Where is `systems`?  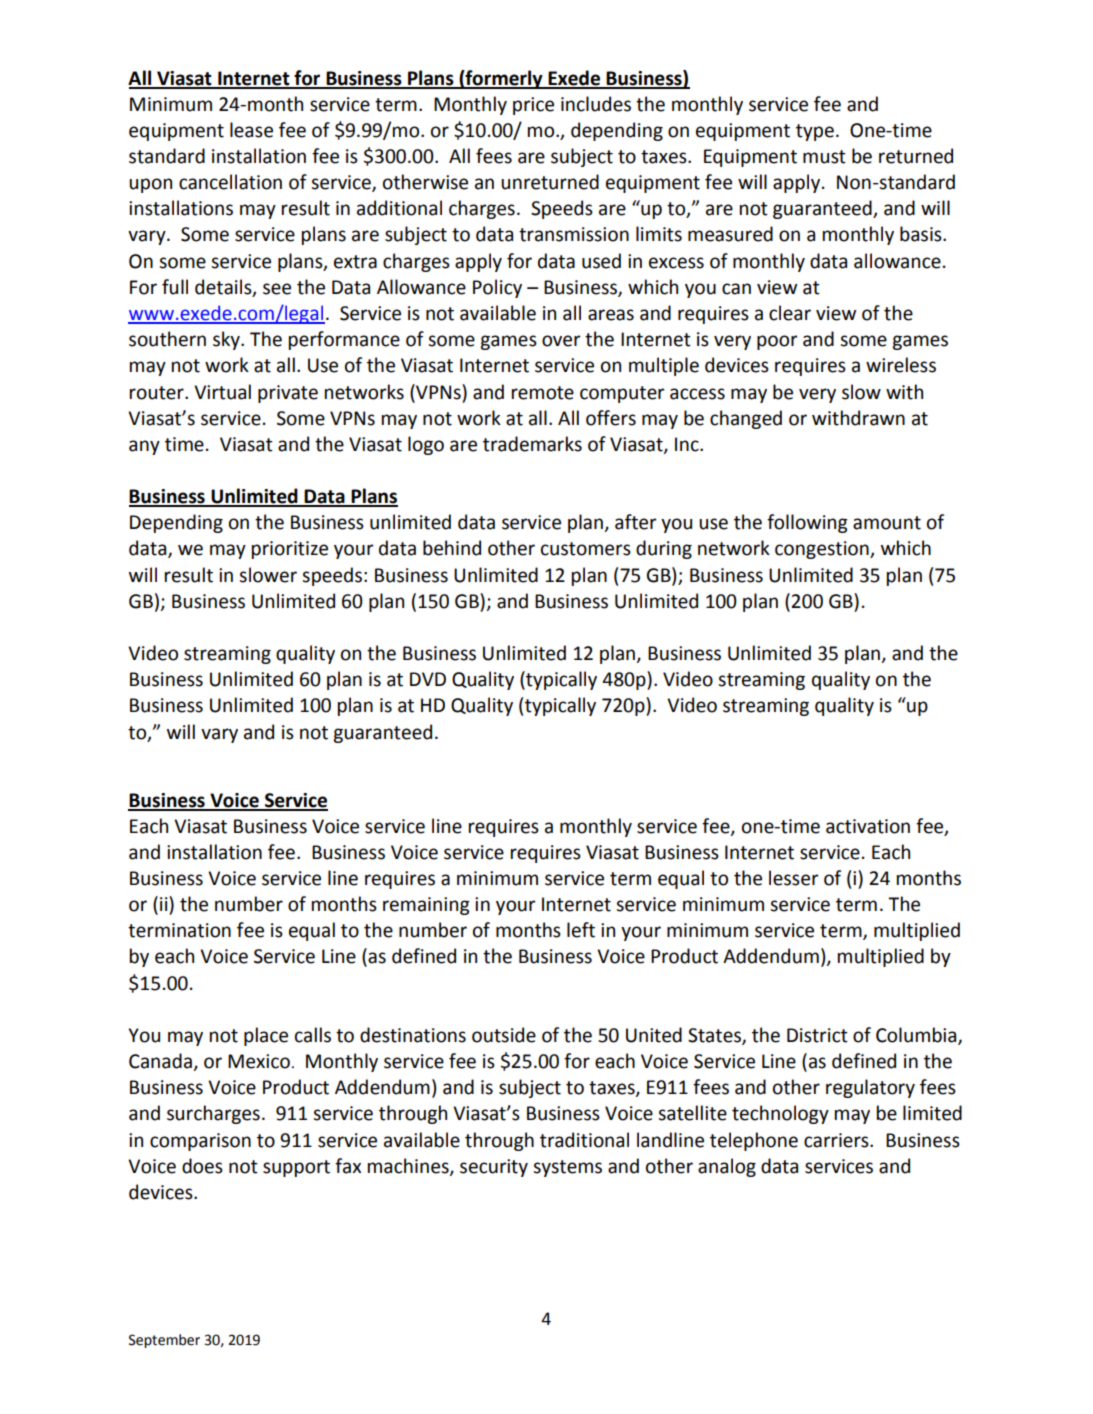
systems is located at coordinates (567, 1168).
